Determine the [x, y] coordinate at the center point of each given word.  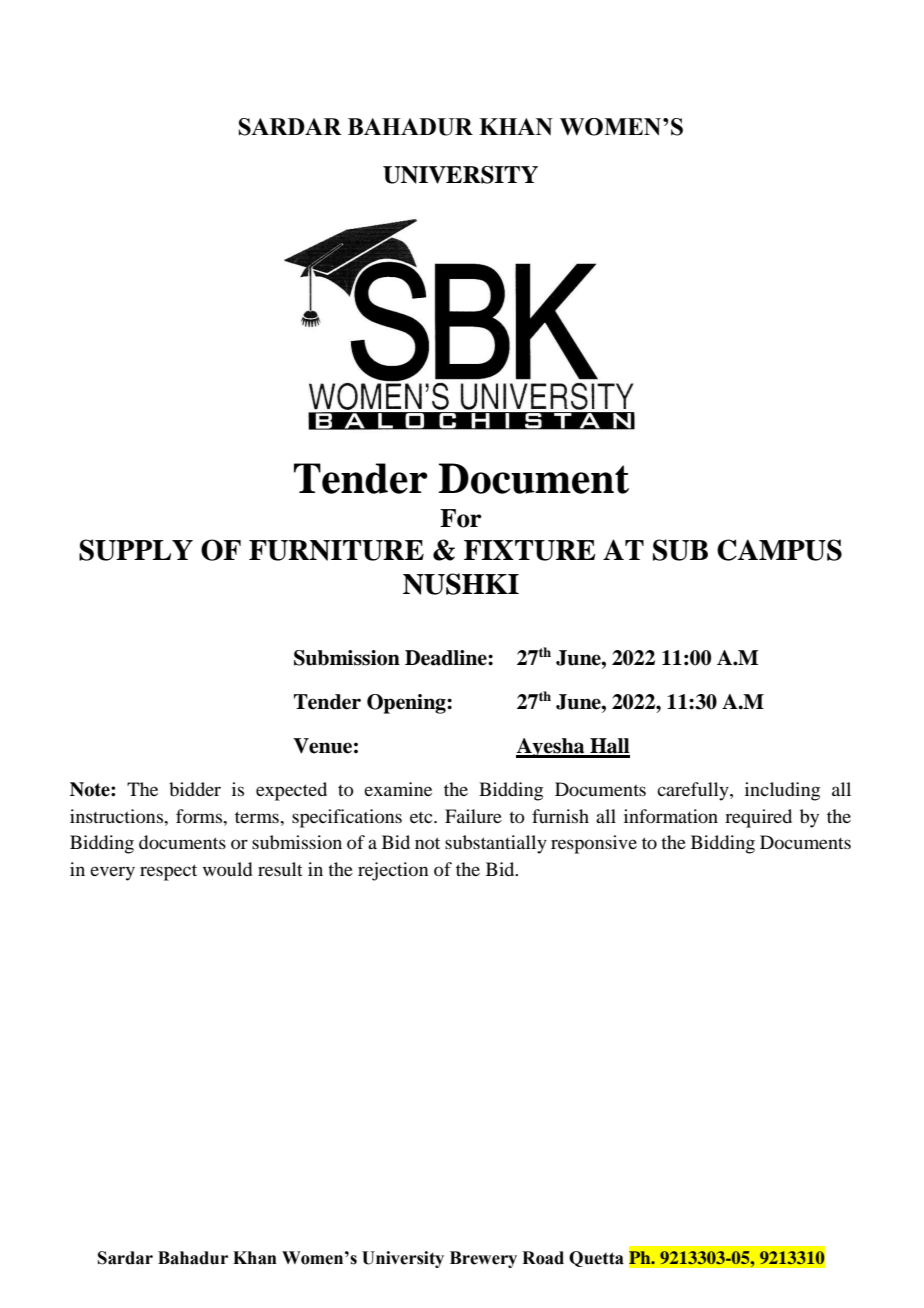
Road [543, 1258]
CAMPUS [779, 550]
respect [168, 872]
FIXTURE [530, 550]
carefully [694, 791]
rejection [393, 871]
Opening [407, 704]
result [280, 869]
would [227, 869]
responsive [594, 844]
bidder [195, 789]
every [112, 873]
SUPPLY [136, 550]
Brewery [483, 1259]
